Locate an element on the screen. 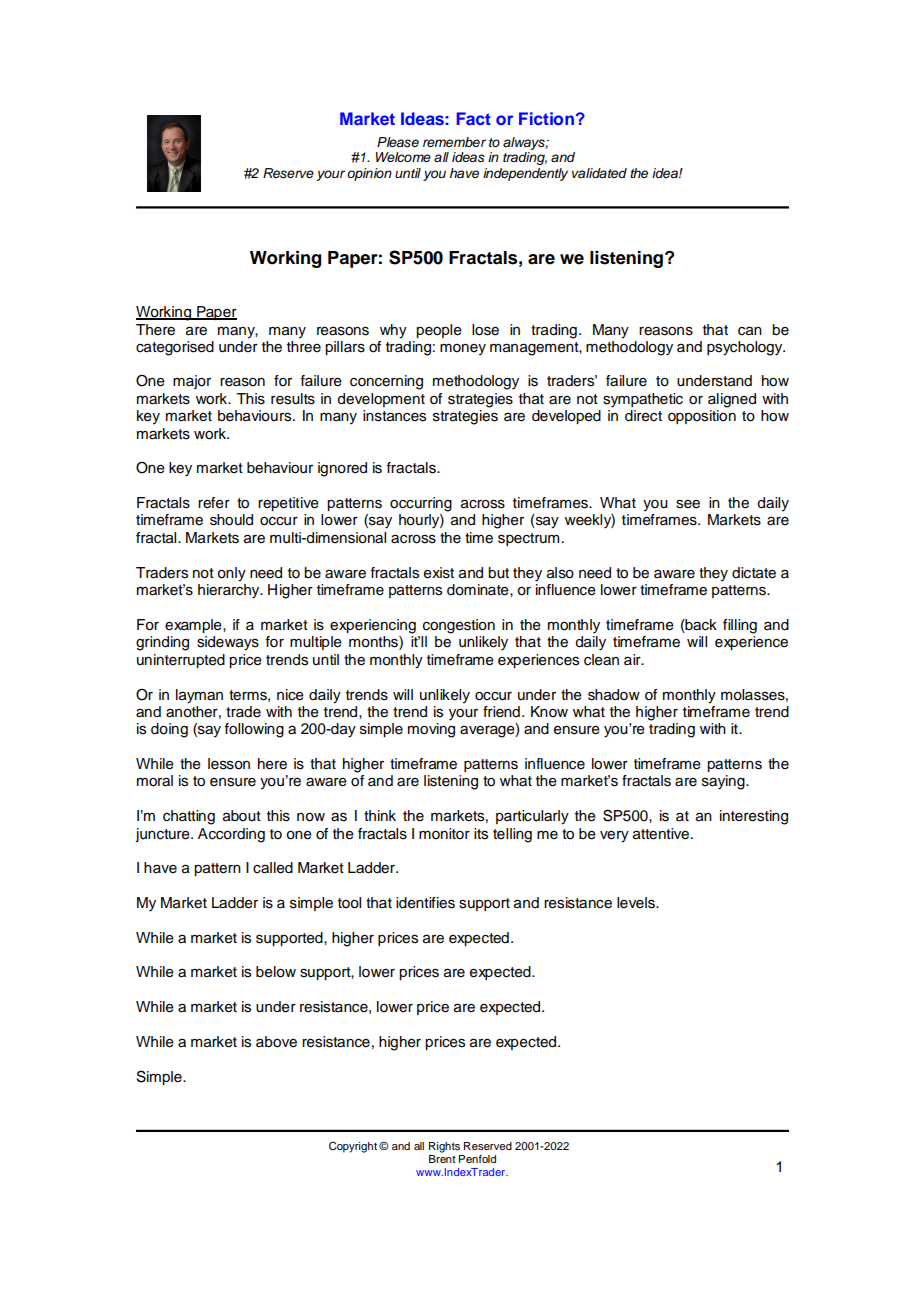 The width and height of the screenshot is (924, 1308). remember is located at coordinates (454, 142).
